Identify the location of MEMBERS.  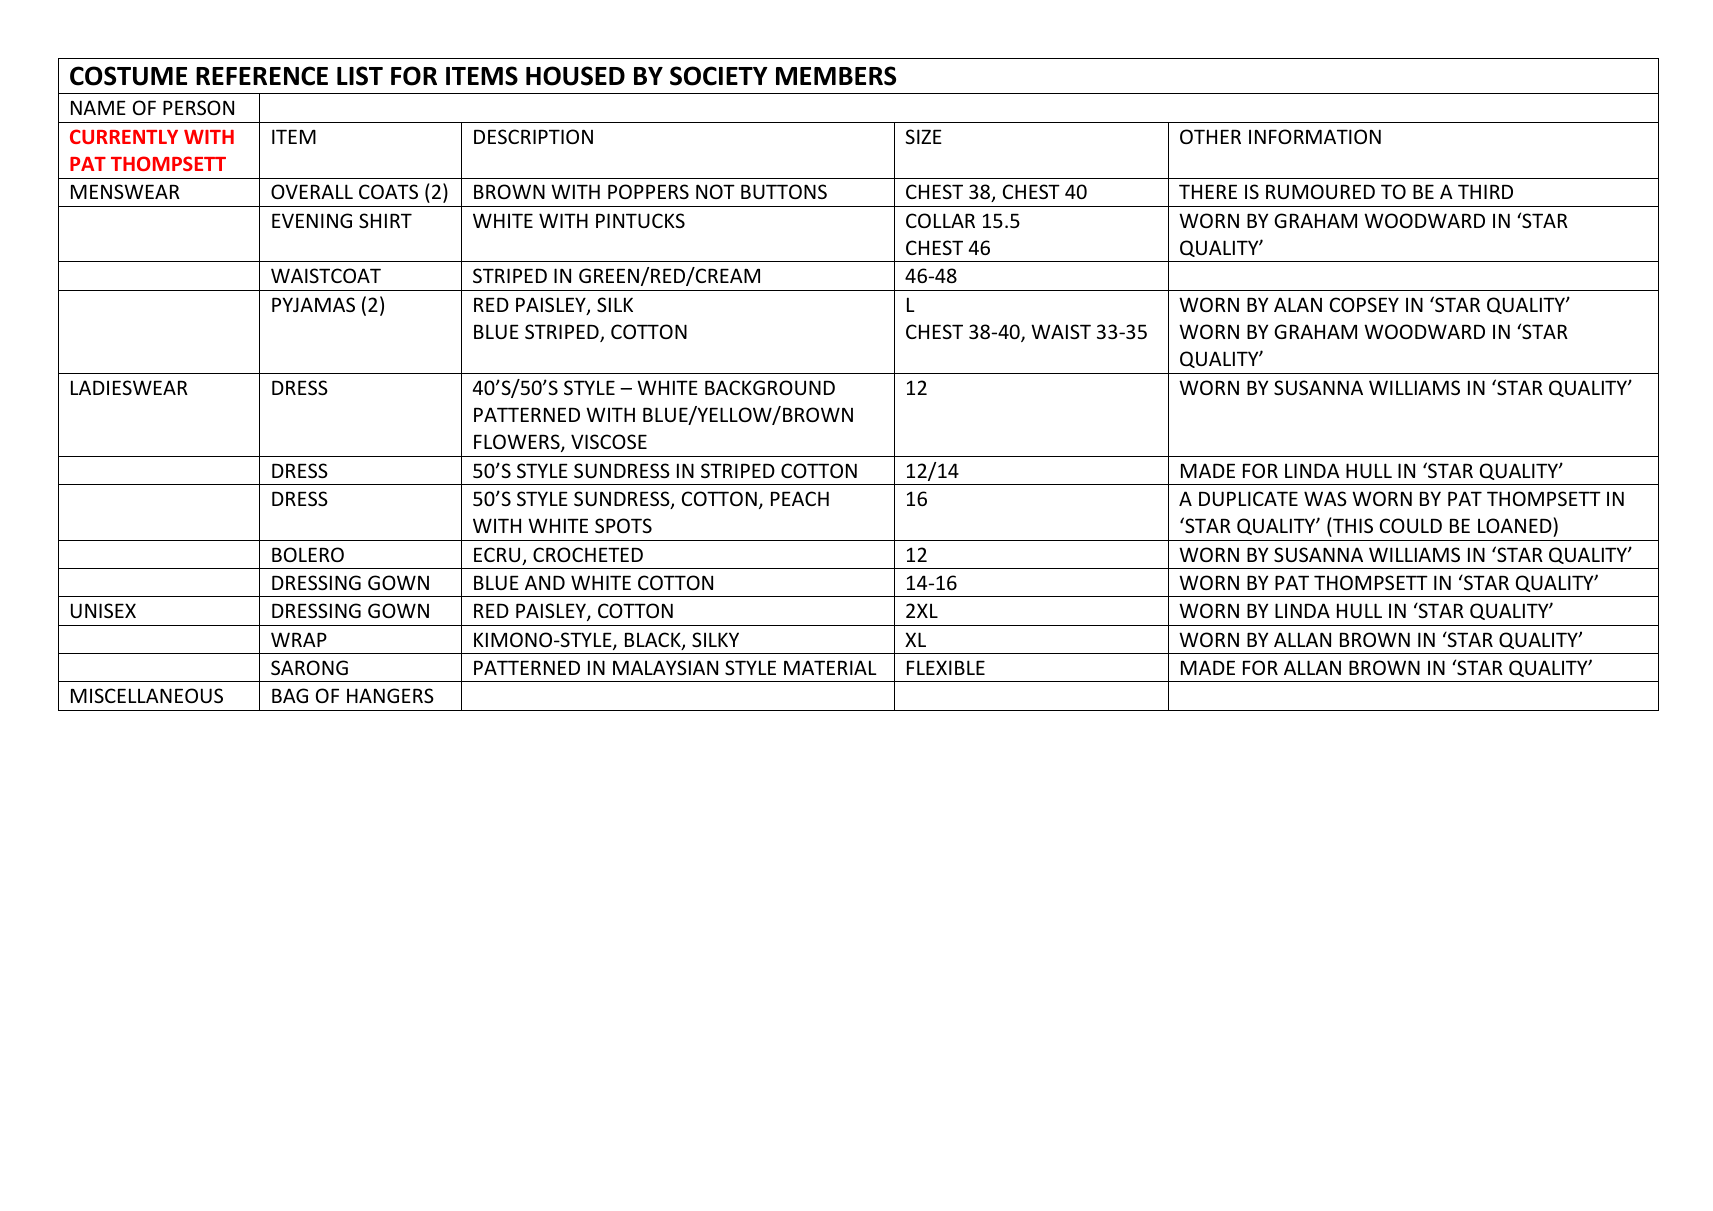
(836, 76).
